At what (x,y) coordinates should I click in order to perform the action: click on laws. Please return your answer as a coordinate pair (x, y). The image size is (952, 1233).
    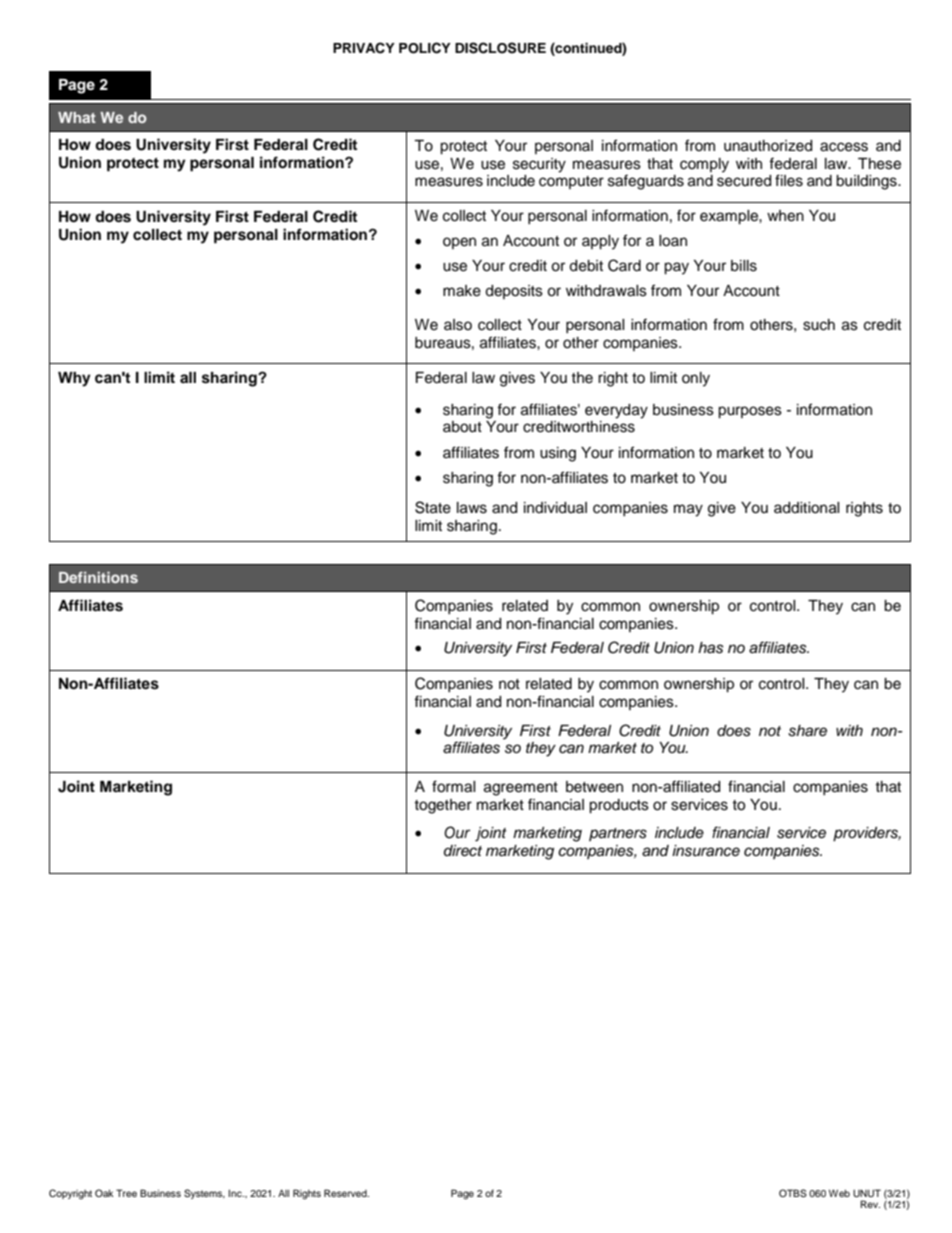
    Looking at the image, I should click on (472, 508).
